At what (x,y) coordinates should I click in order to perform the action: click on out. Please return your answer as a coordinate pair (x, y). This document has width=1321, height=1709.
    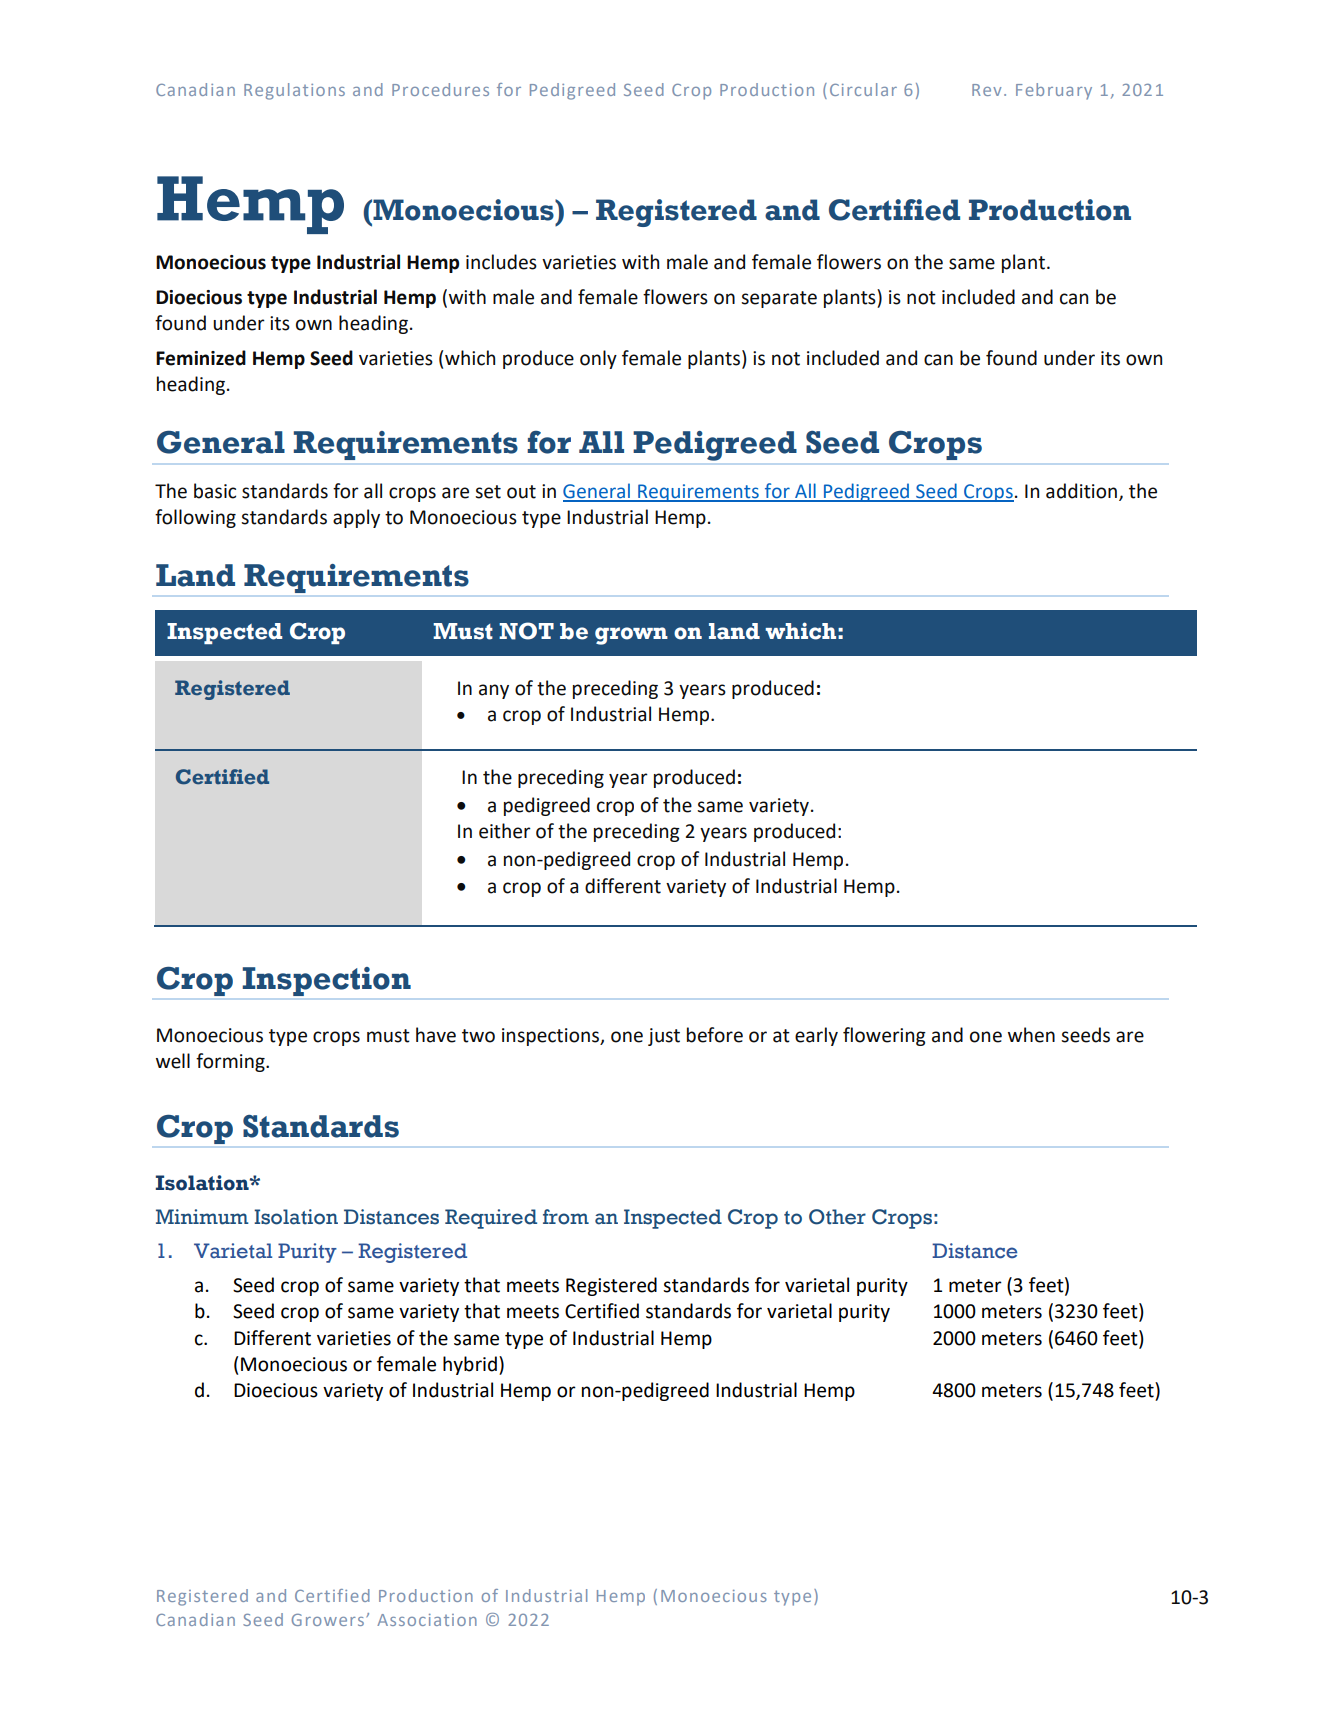
    Looking at the image, I should click on (521, 492).
